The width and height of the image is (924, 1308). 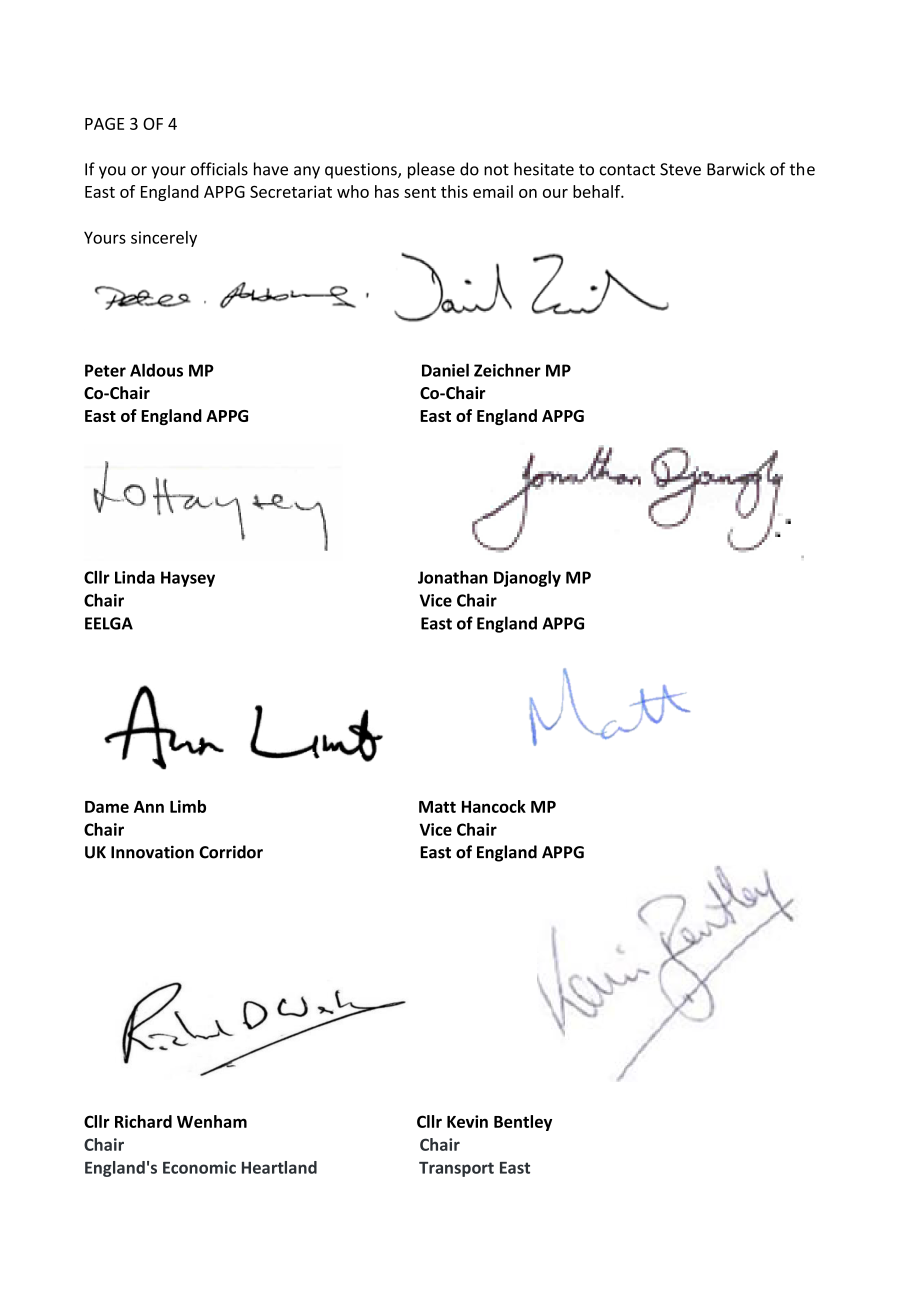 I want to click on Economic, so click(x=199, y=1167).
